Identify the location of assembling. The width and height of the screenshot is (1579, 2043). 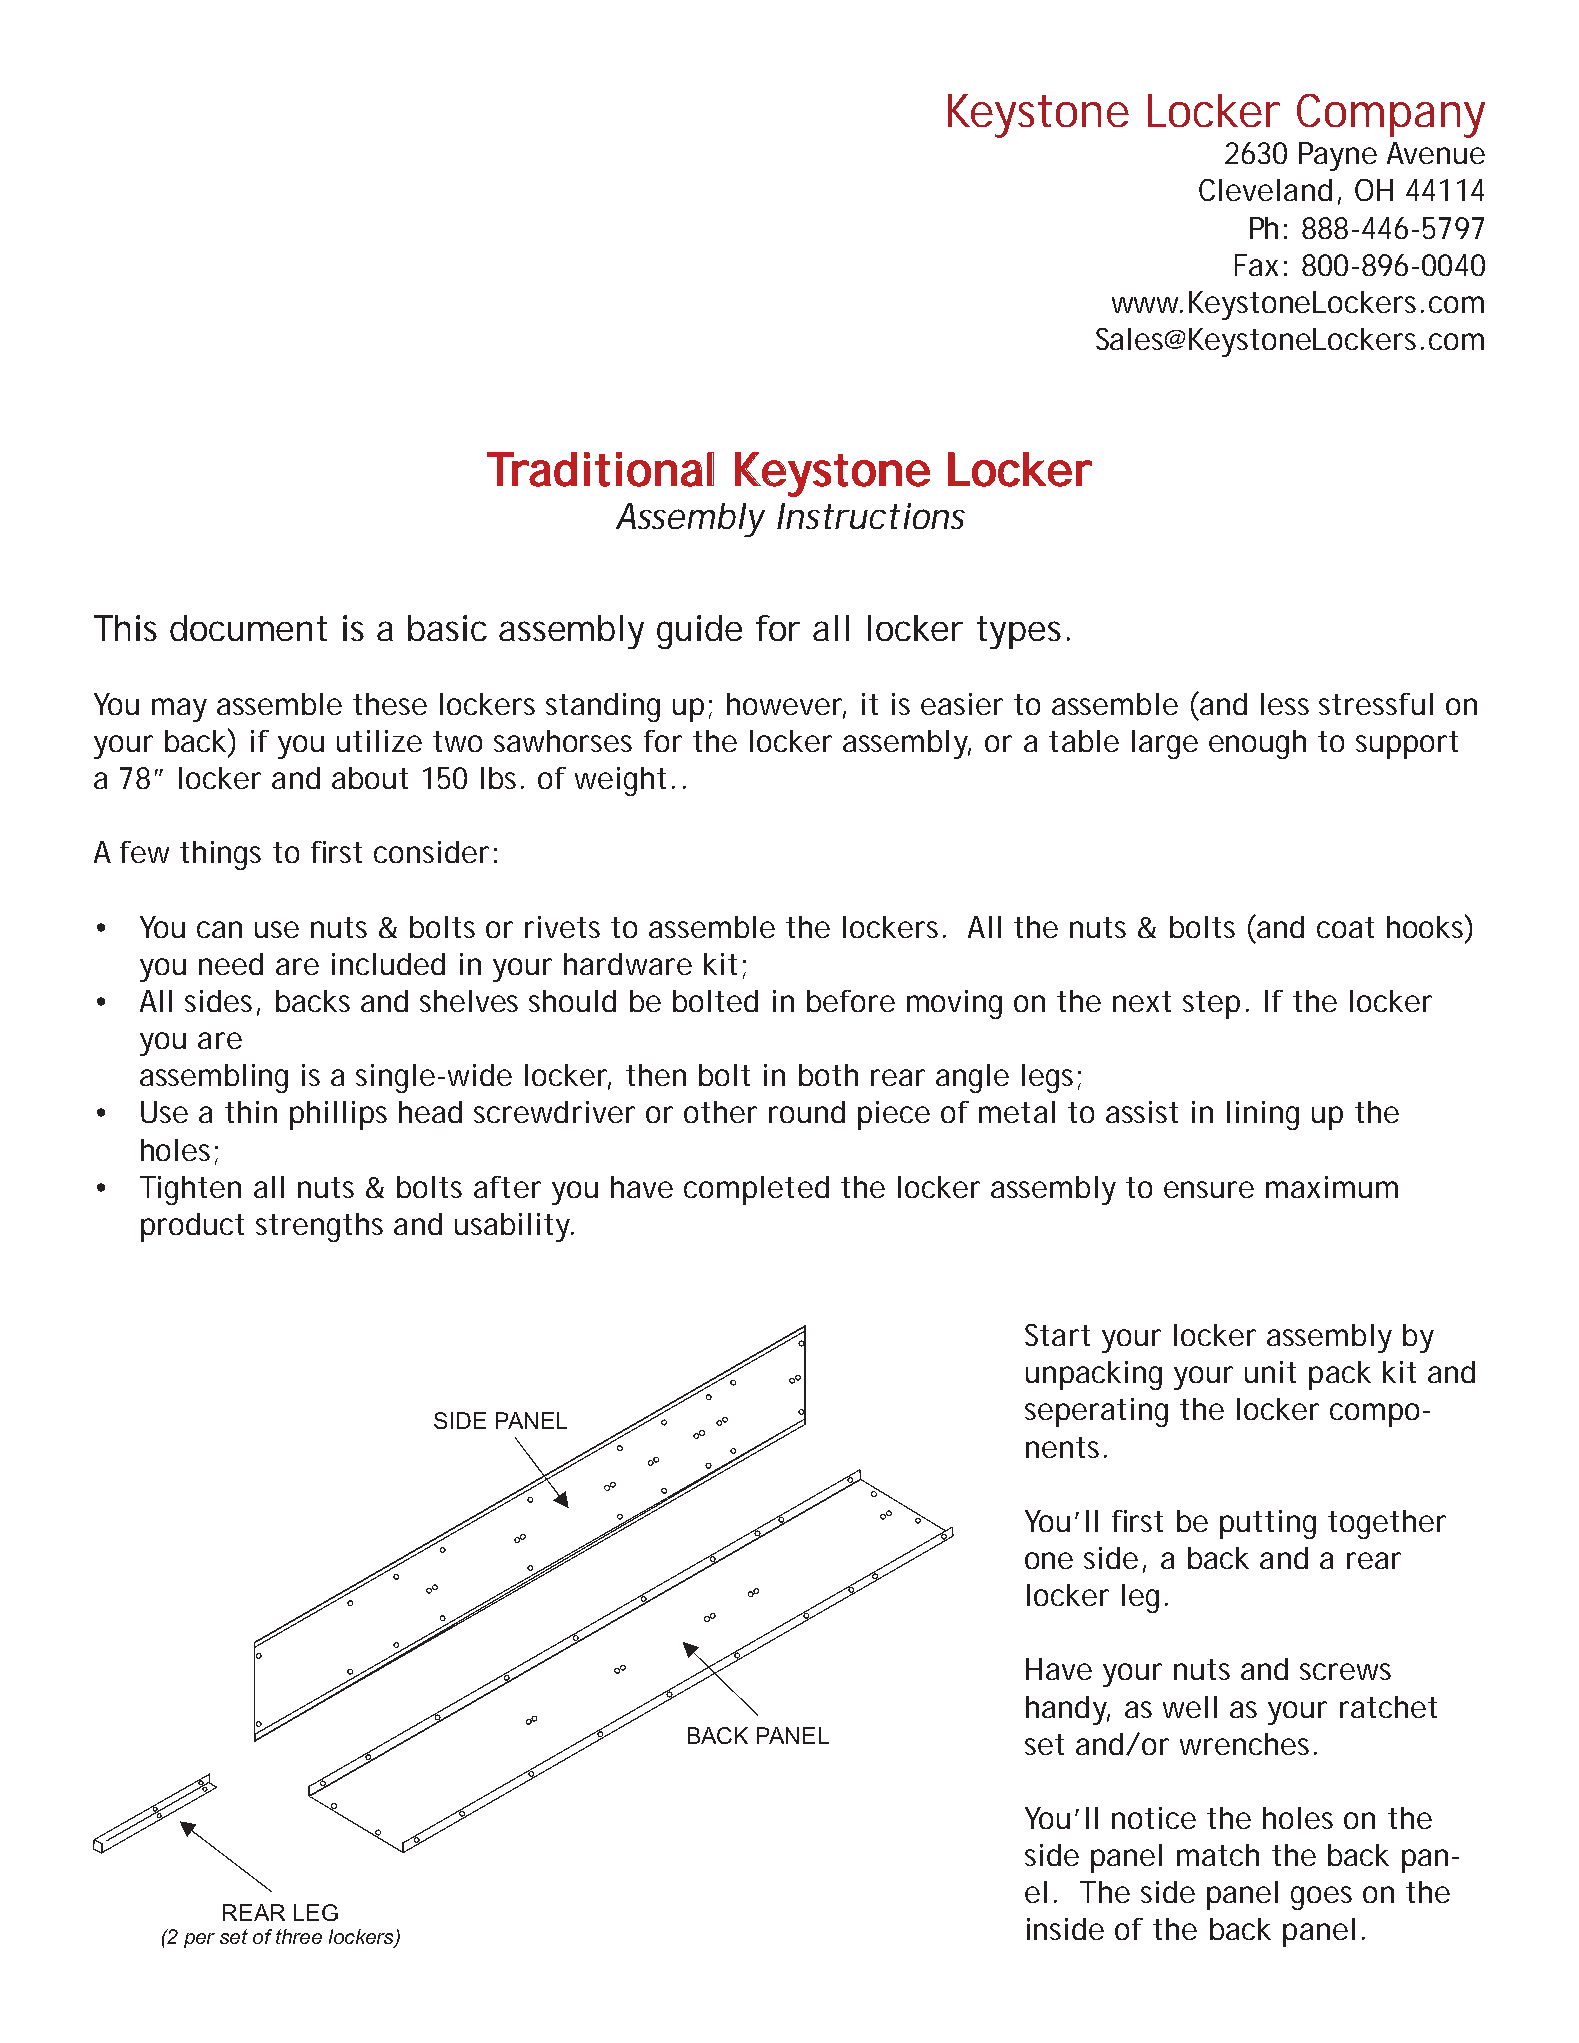
(214, 1078).
